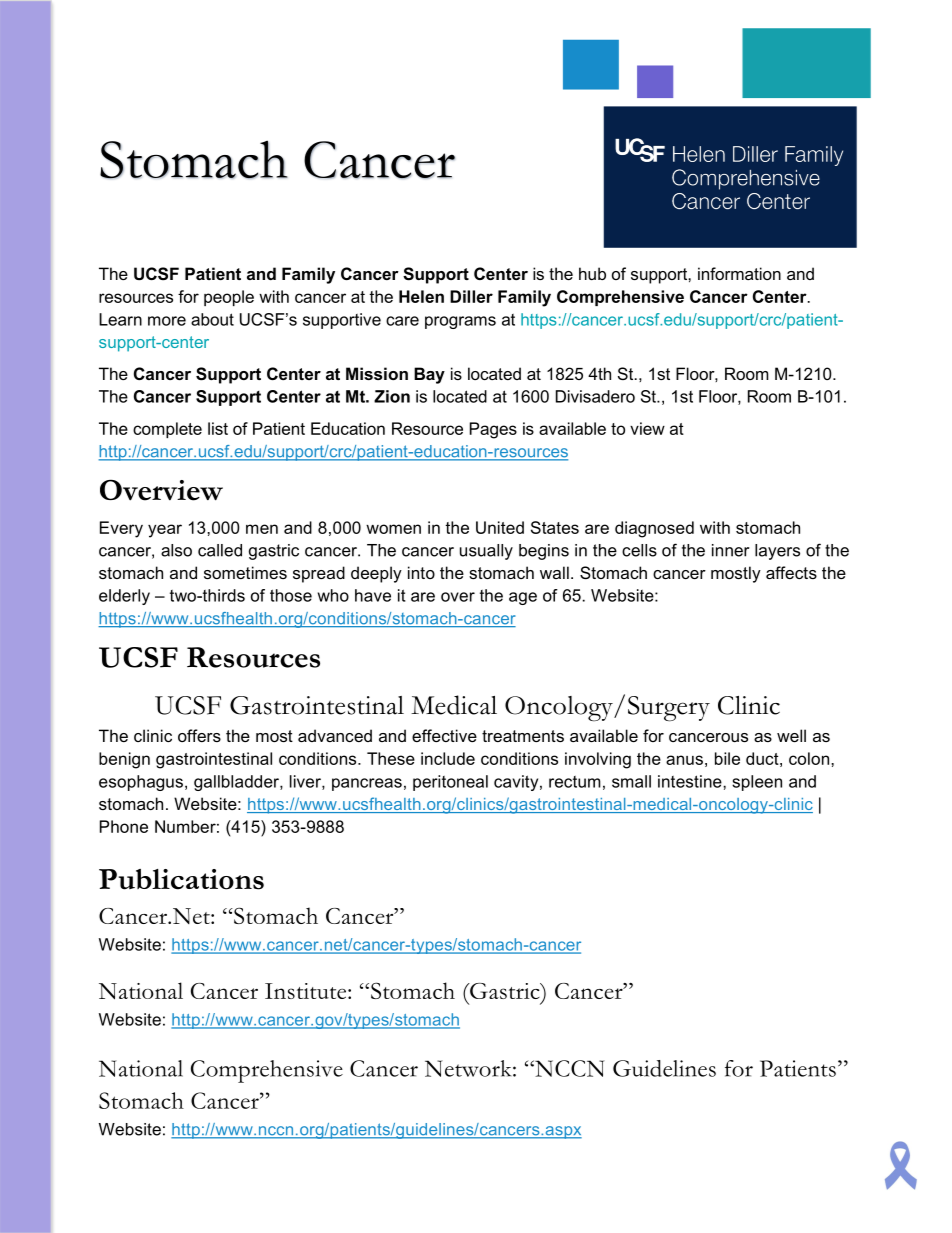 The height and width of the image is (1233, 952). I want to click on sometimes, so click(245, 572).
